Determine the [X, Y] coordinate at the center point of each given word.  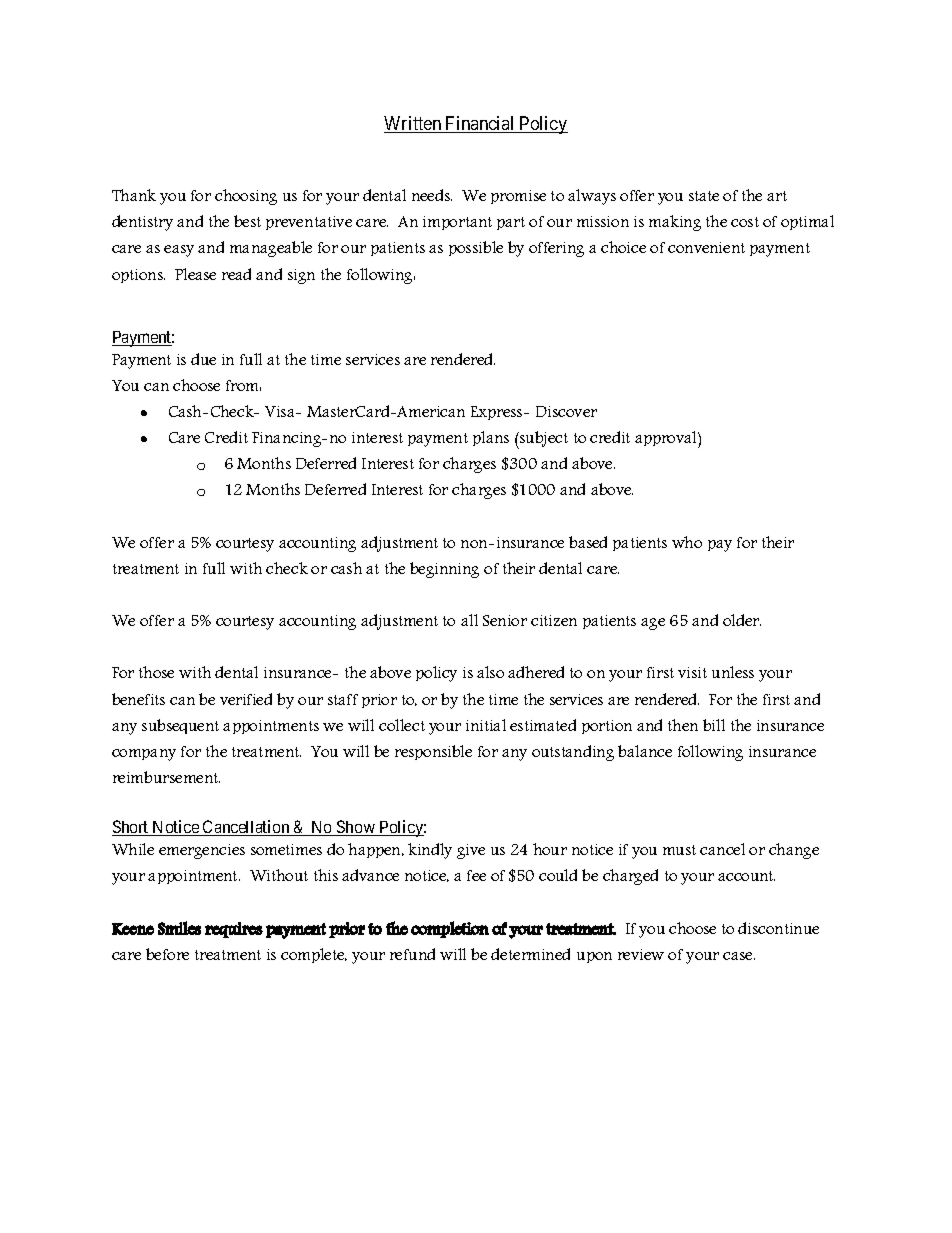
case [739, 956]
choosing [246, 197]
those [156, 672]
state [704, 196]
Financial [480, 124]
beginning [444, 570]
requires [234, 930]
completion [450, 929]
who [687, 542]
